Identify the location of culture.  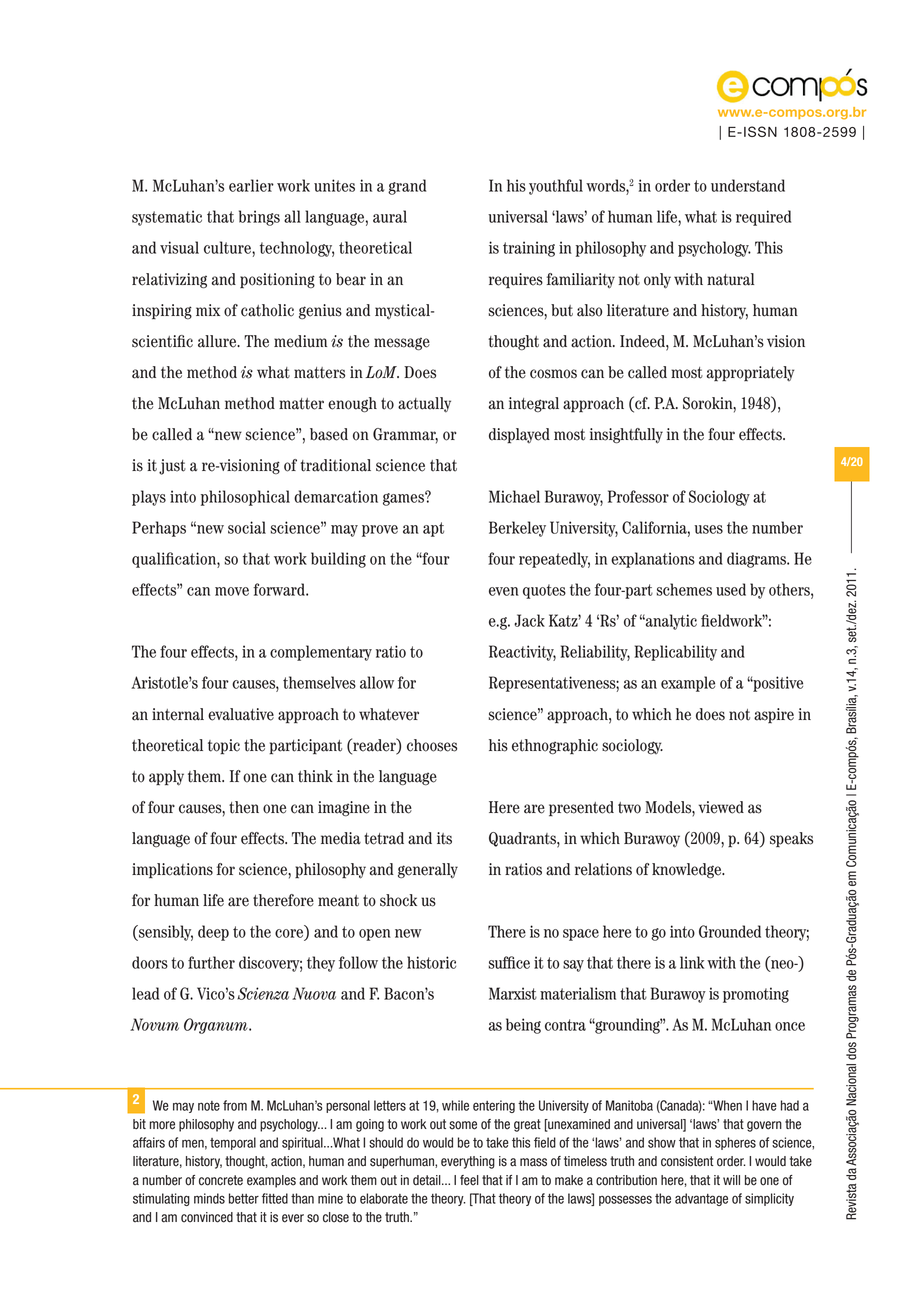
(228, 247).
